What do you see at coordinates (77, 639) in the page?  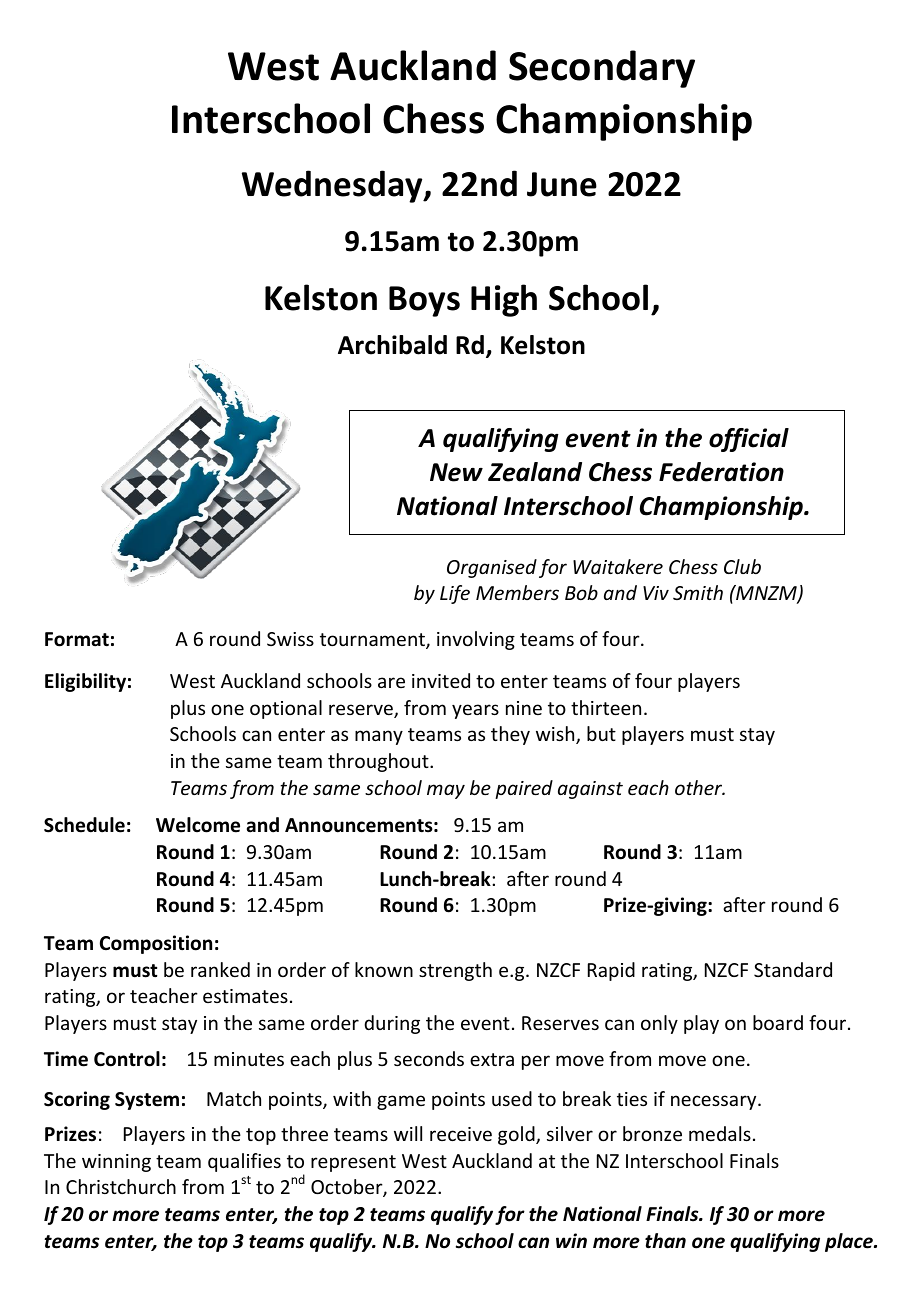 I see `Format` at bounding box center [77, 639].
